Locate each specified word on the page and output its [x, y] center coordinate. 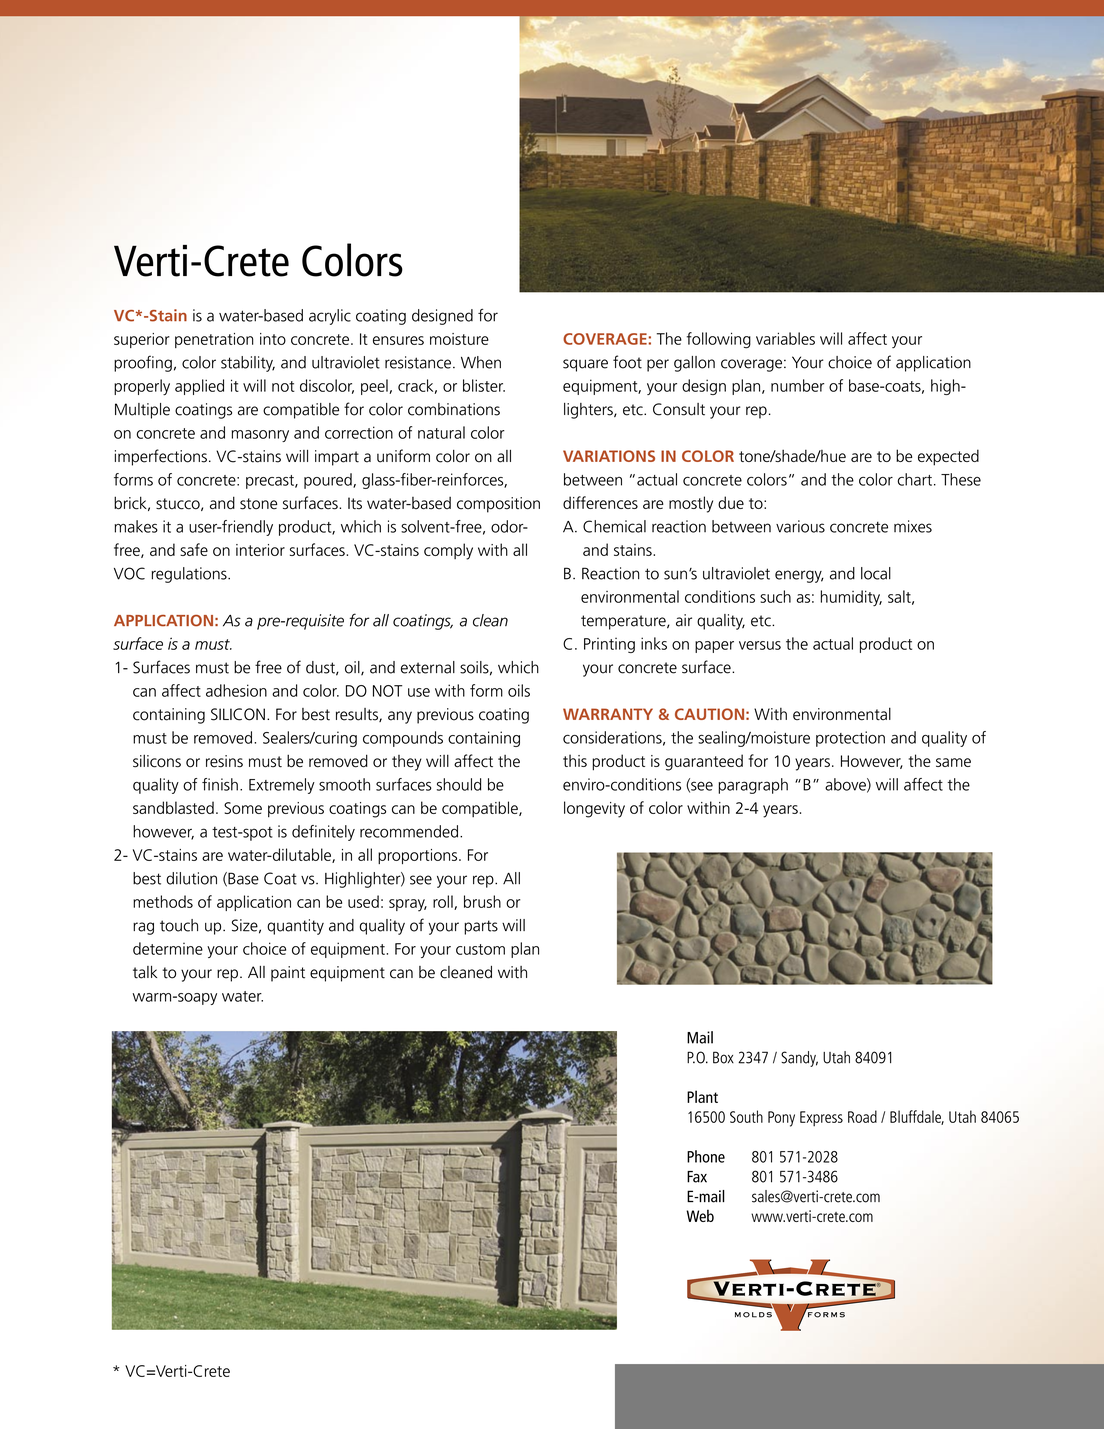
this [575, 760]
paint [288, 974]
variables [785, 338]
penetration [214, 340]
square [585, 365]
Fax [697, 1177]
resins [224, 761]
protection [850, 739]
